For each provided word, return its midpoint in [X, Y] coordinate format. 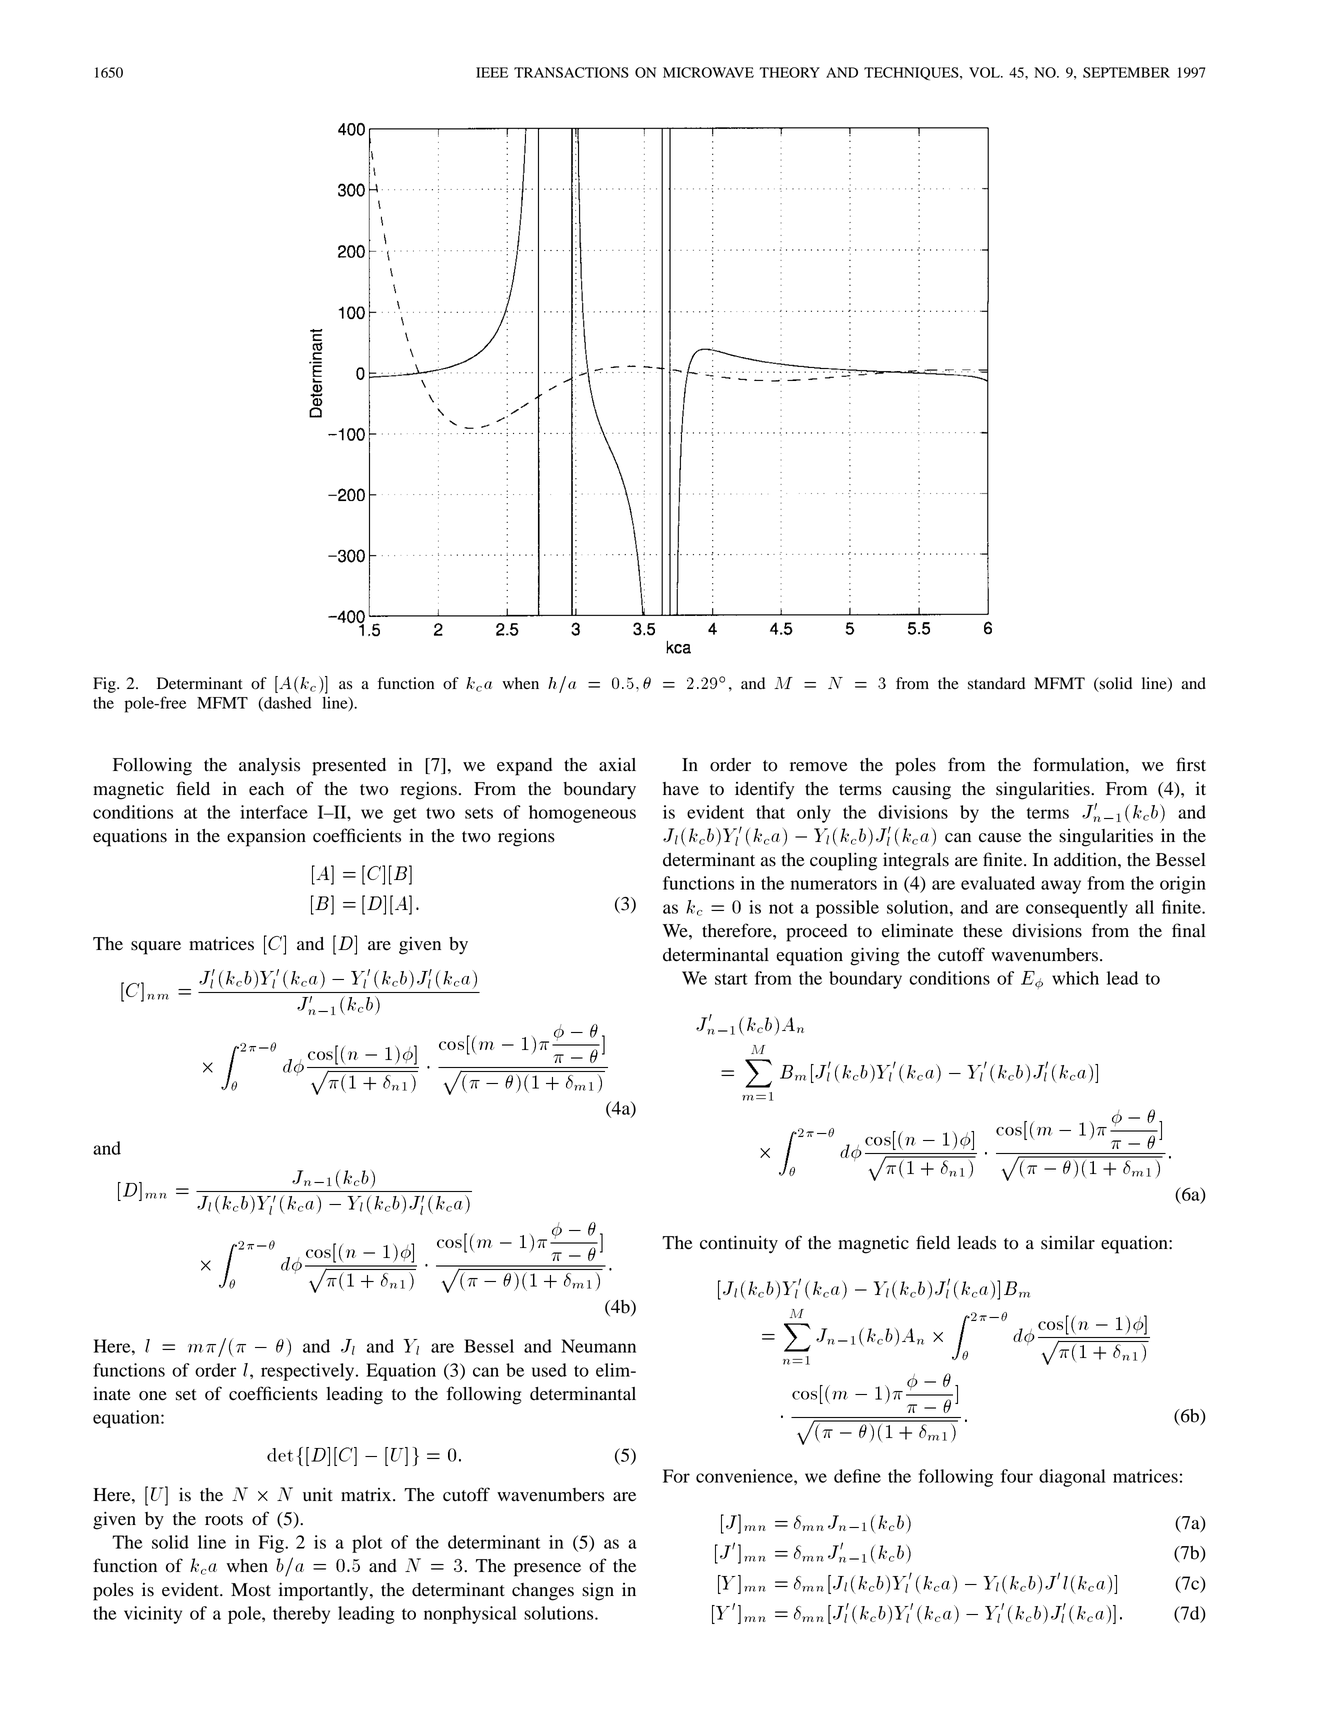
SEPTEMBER [1126, 72]
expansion [266, 837]
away [1061, 887]
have [681, 789]
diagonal [1072, 1478]
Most [251, 1590]
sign [598, 1592]
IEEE [492, 72]
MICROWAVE [708, 72]
